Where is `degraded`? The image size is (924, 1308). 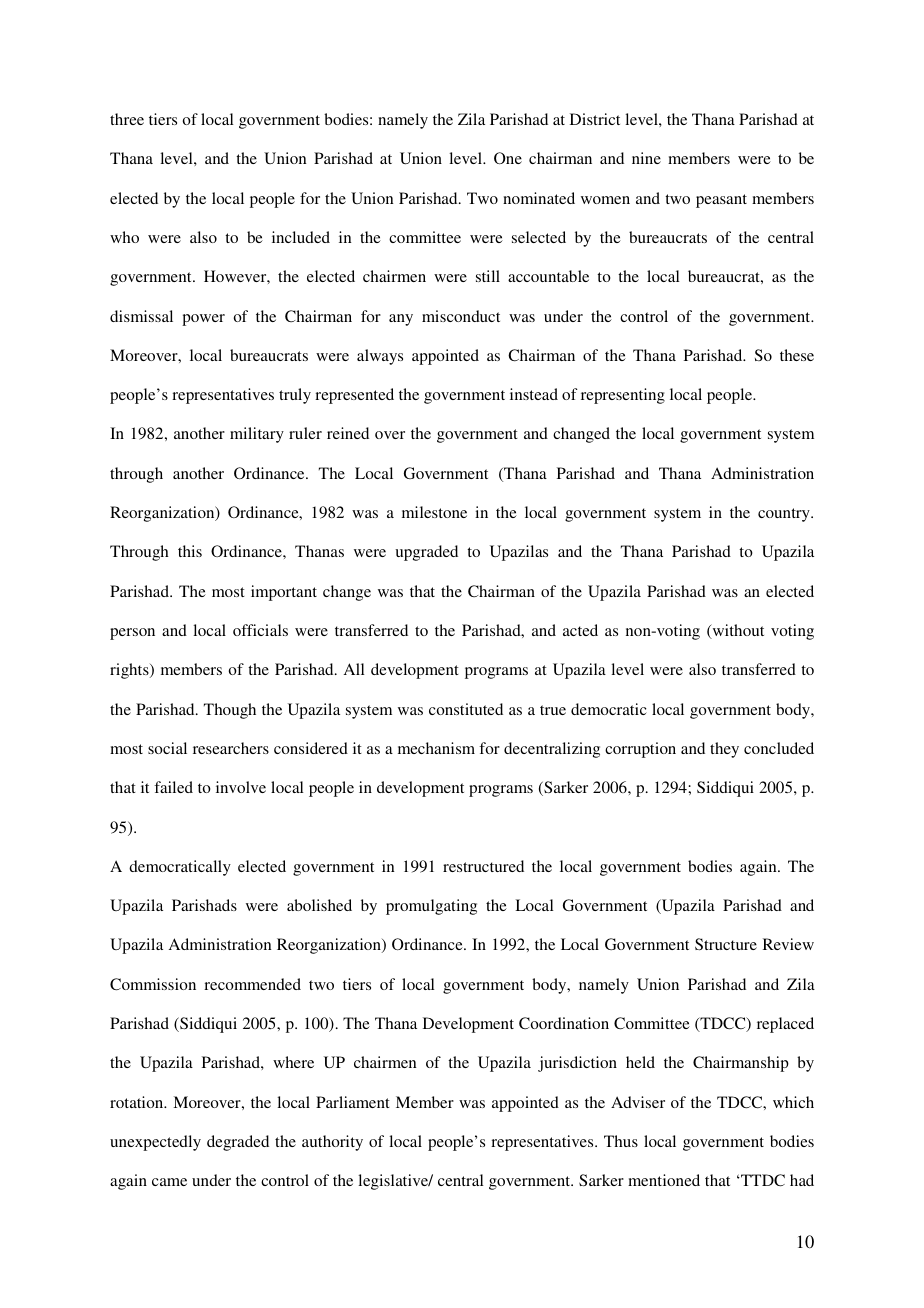
degraded is located at coordinates (238, 1143).
